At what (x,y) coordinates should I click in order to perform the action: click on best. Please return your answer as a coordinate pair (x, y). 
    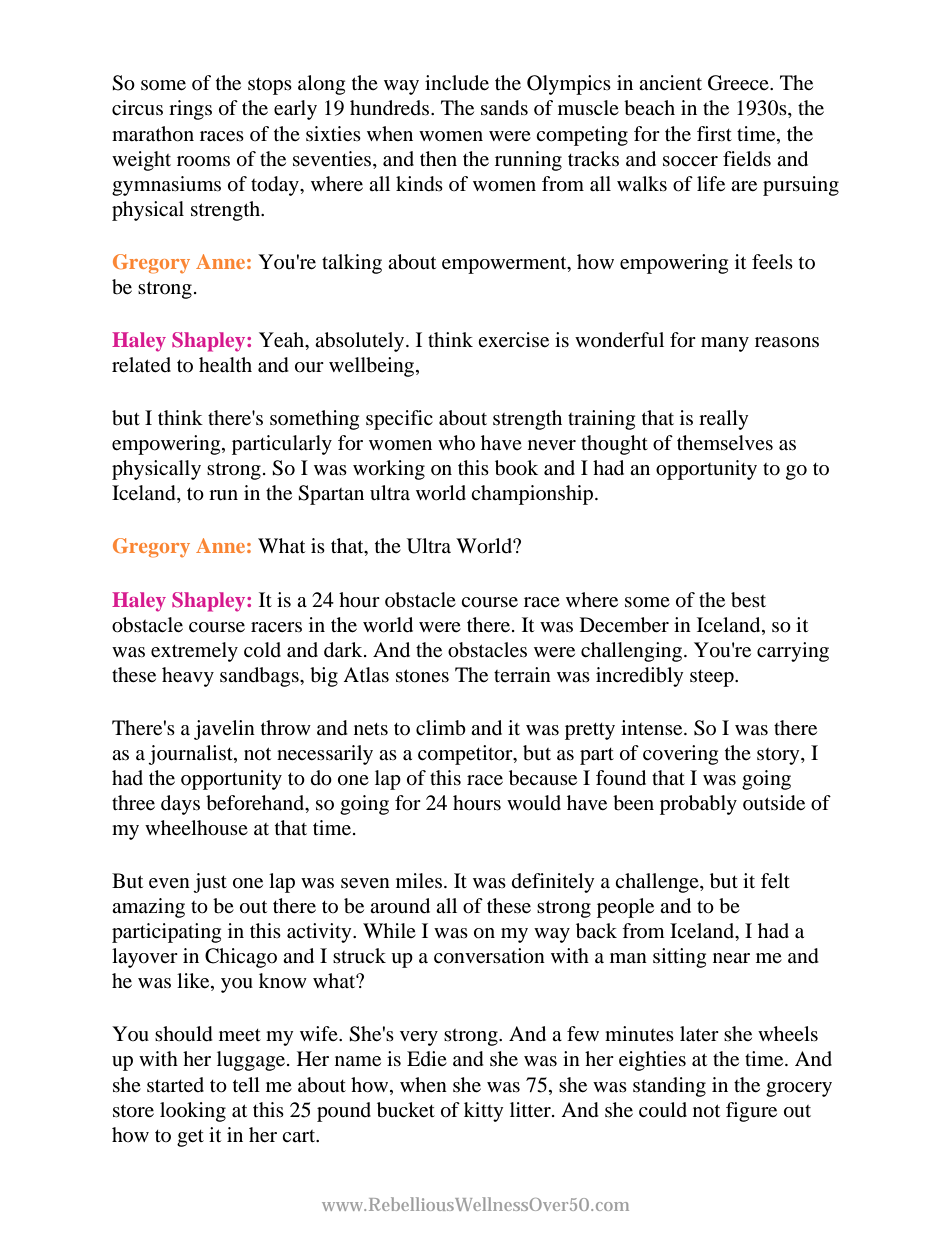
    Looking at the image, I should click on (748, 600).
